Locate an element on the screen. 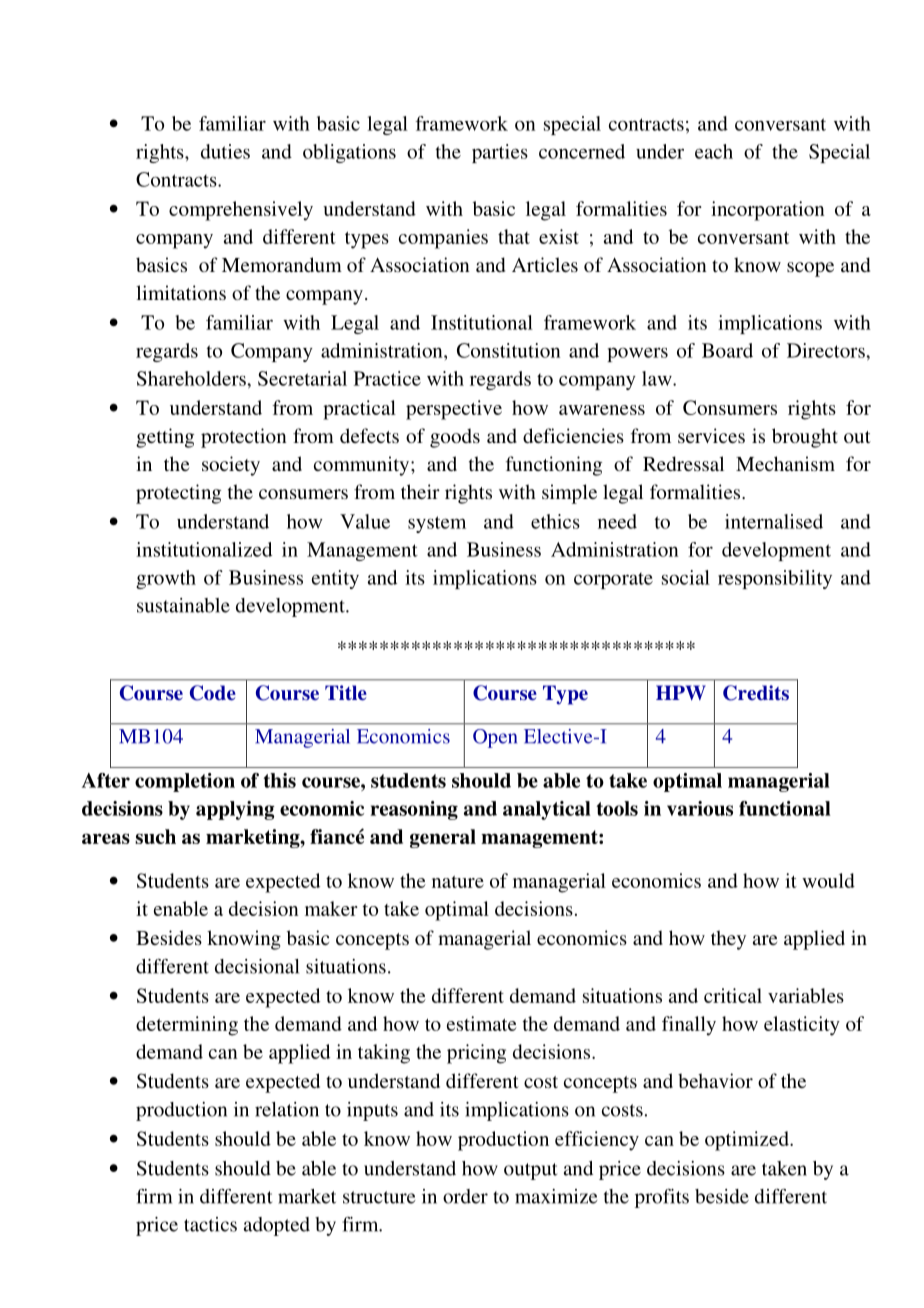  incorporation is located at coordinates (767, 211).
